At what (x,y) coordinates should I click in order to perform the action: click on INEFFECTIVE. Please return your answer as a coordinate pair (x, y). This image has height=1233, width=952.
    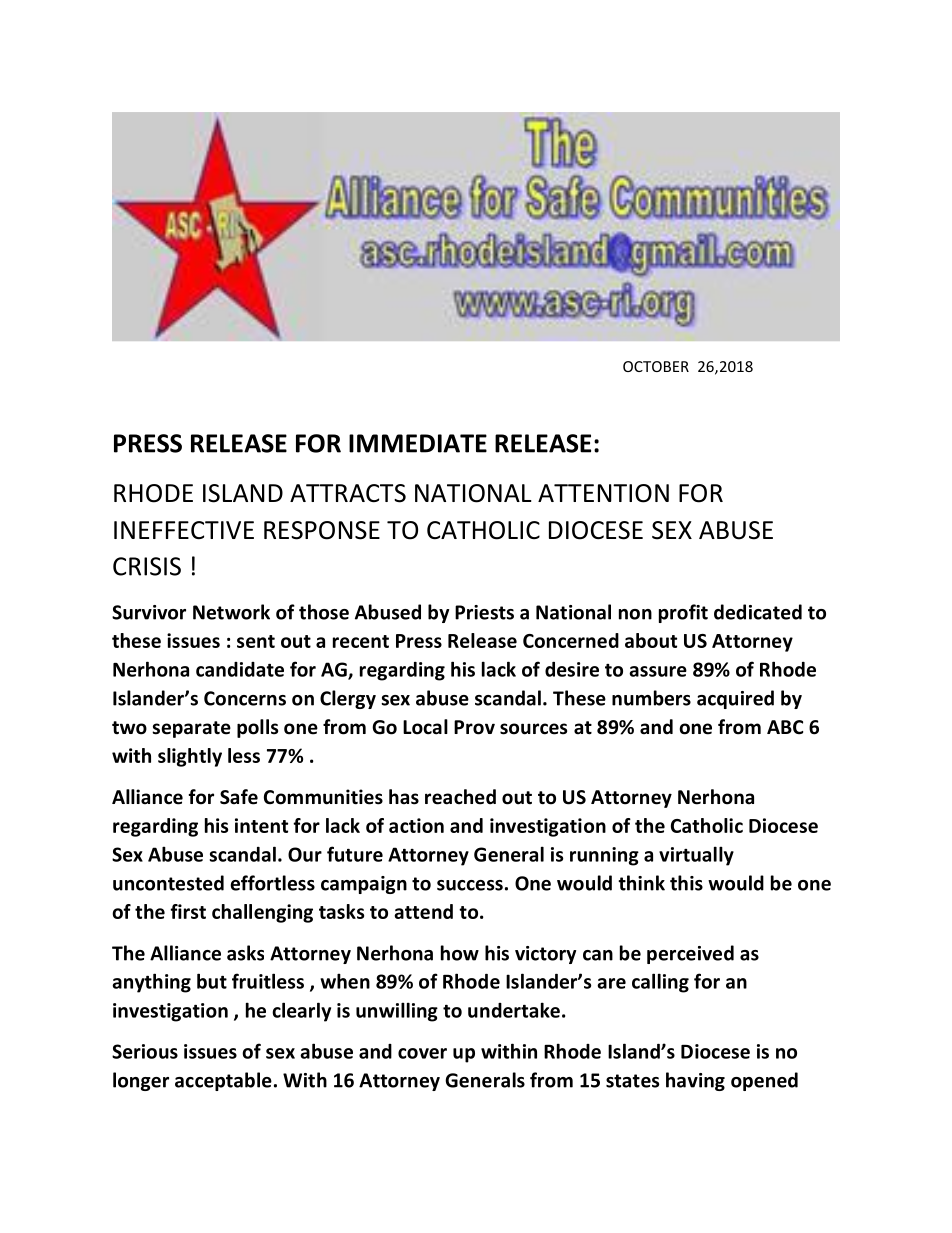
    Looking at the image, I should click on (184, 530).
